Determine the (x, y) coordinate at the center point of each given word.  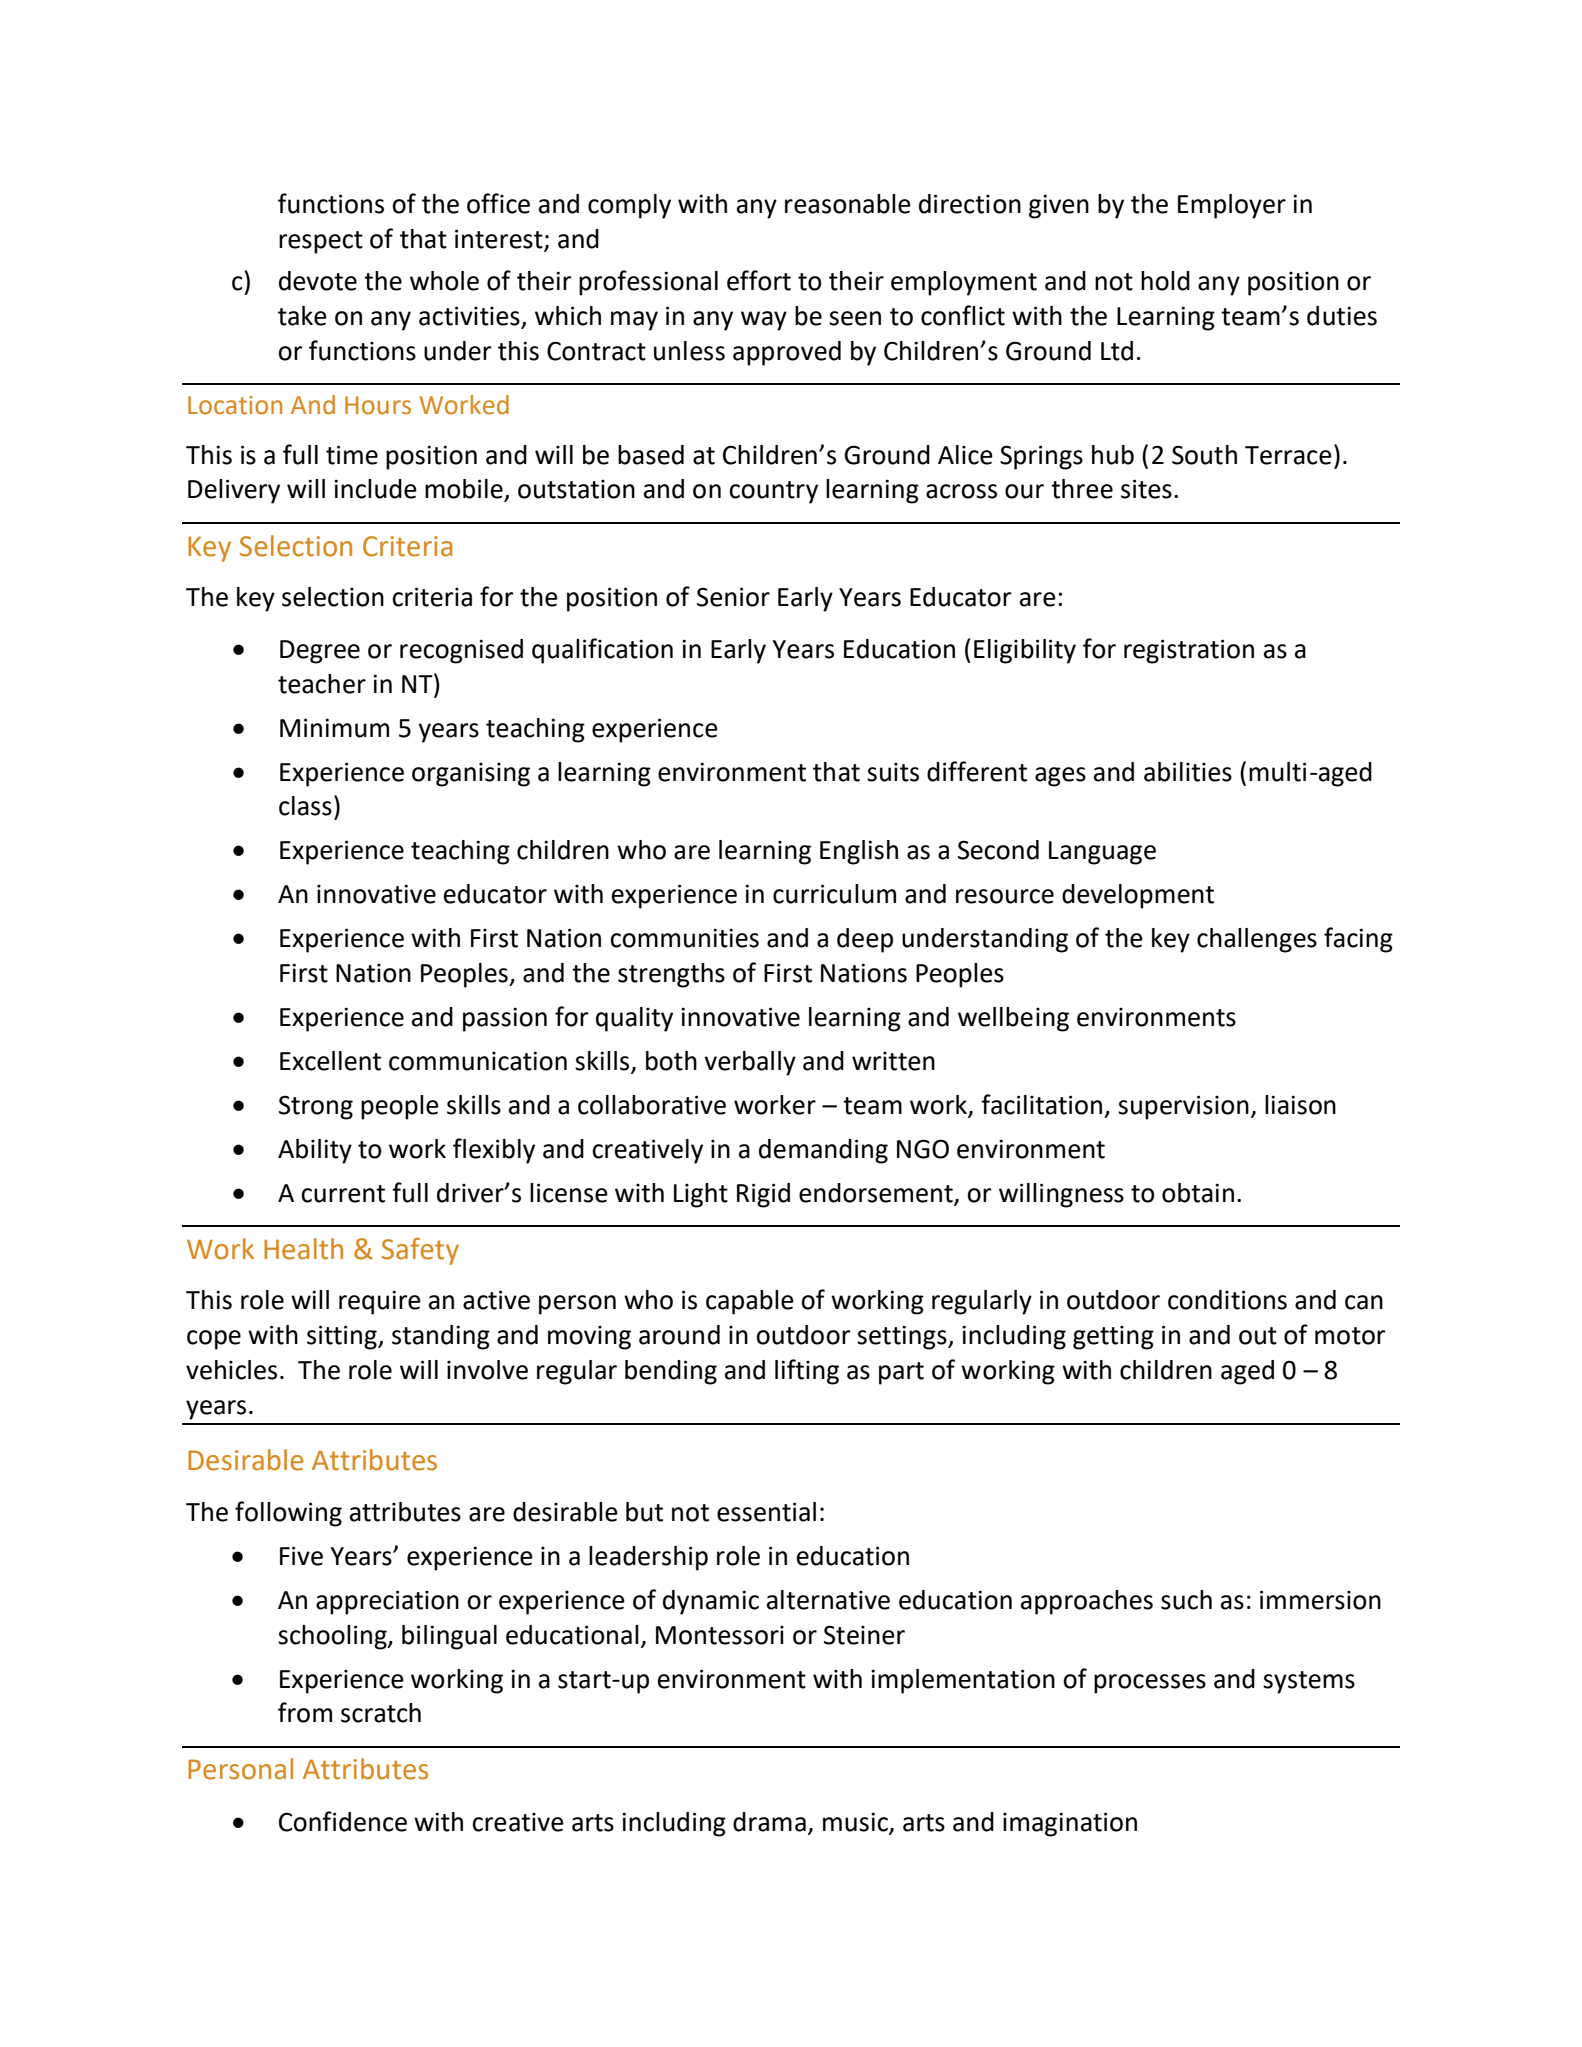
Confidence (343, 1821)
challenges (1257, 940)
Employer (1232, 206)
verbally (750, 1063)
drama (769, 1822)
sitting (343, 1337)
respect (321, 242)
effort (759, 280)
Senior (733, 597)
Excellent (330, 1061)
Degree (320, 652)
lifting (807, 1372)
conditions (1227, 1300)
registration (1189, 651)
